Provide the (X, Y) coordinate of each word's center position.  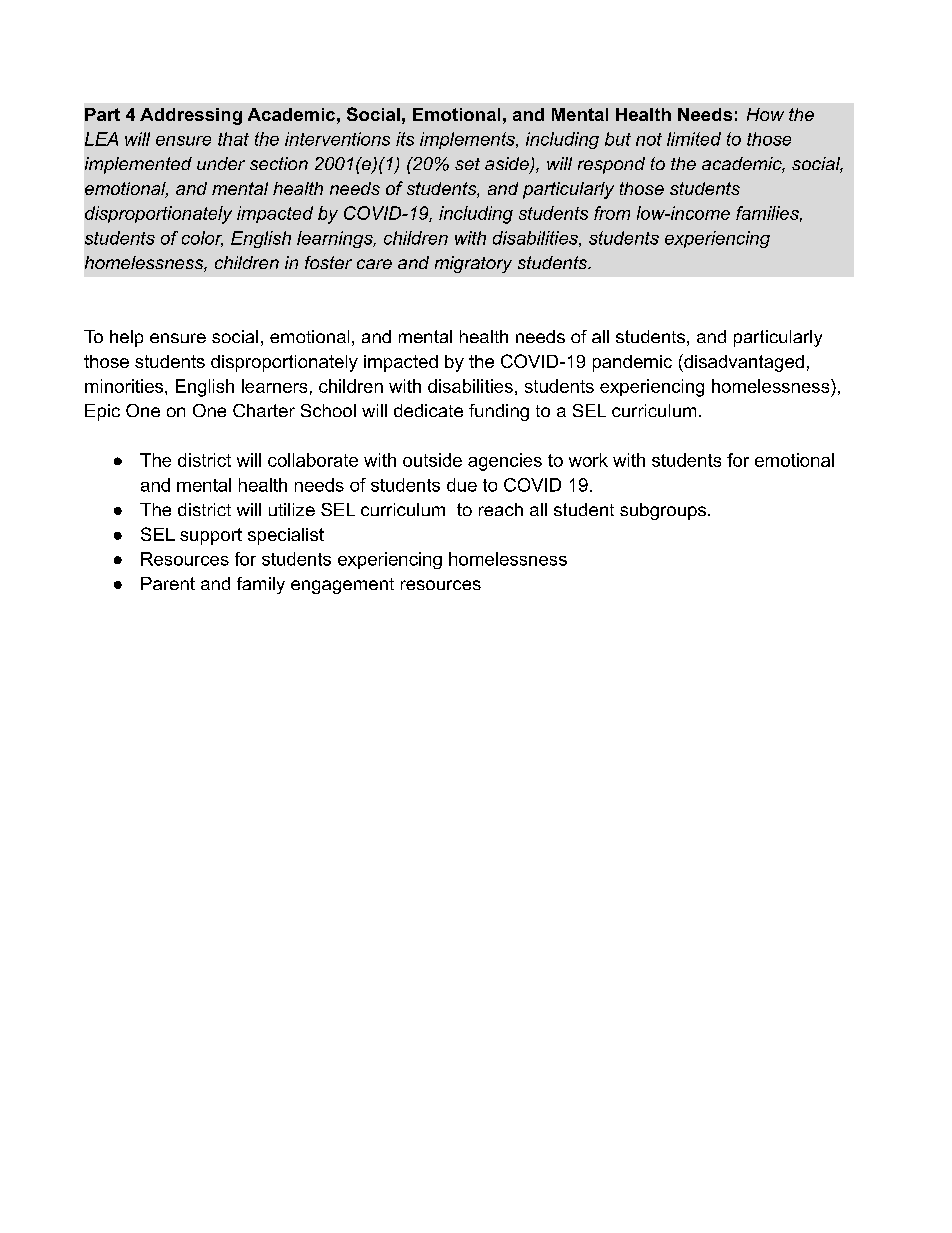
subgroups (663, 511)
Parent (168, 583)
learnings (336, 239)
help (126, 338)
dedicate (428, 410)
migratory (473, 264)
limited (694, 139)
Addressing (191, 116)
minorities (125, 386)
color (202, 239)
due (462, 485)
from (612, 213)
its (405, 139)
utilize (292, 509)
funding (499, 412)
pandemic (632, 363)
